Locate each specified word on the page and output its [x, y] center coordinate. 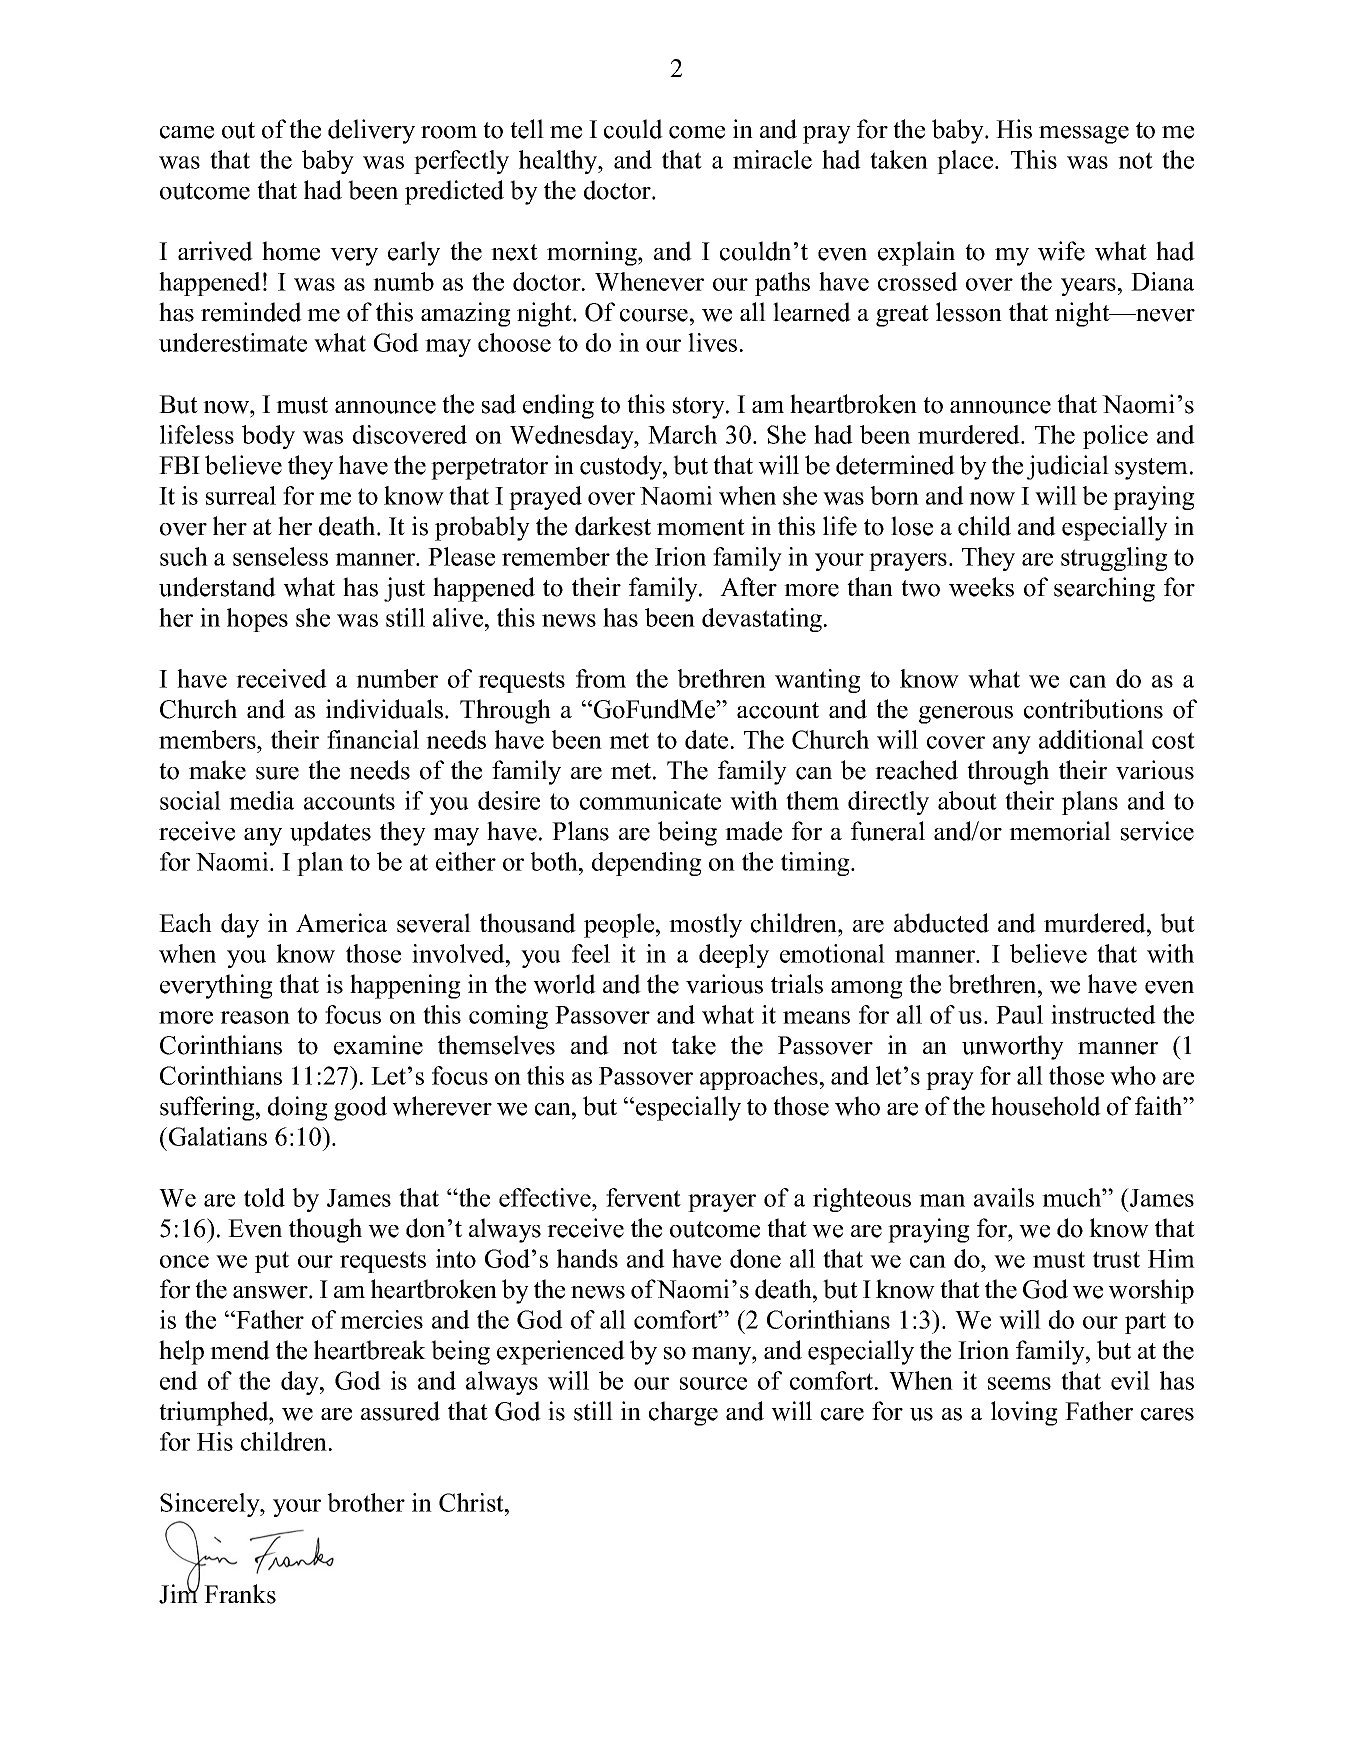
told [264, 1197]
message [1084, 135]
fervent [643, 1197]
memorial [1060, 831]
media [261, 800]
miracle [772, 159]
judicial [1068, 467]
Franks [240, 1594]
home [291, 251]
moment [701, 527]
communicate [650, 800]
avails [1004, 1197]
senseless [280, 556]
